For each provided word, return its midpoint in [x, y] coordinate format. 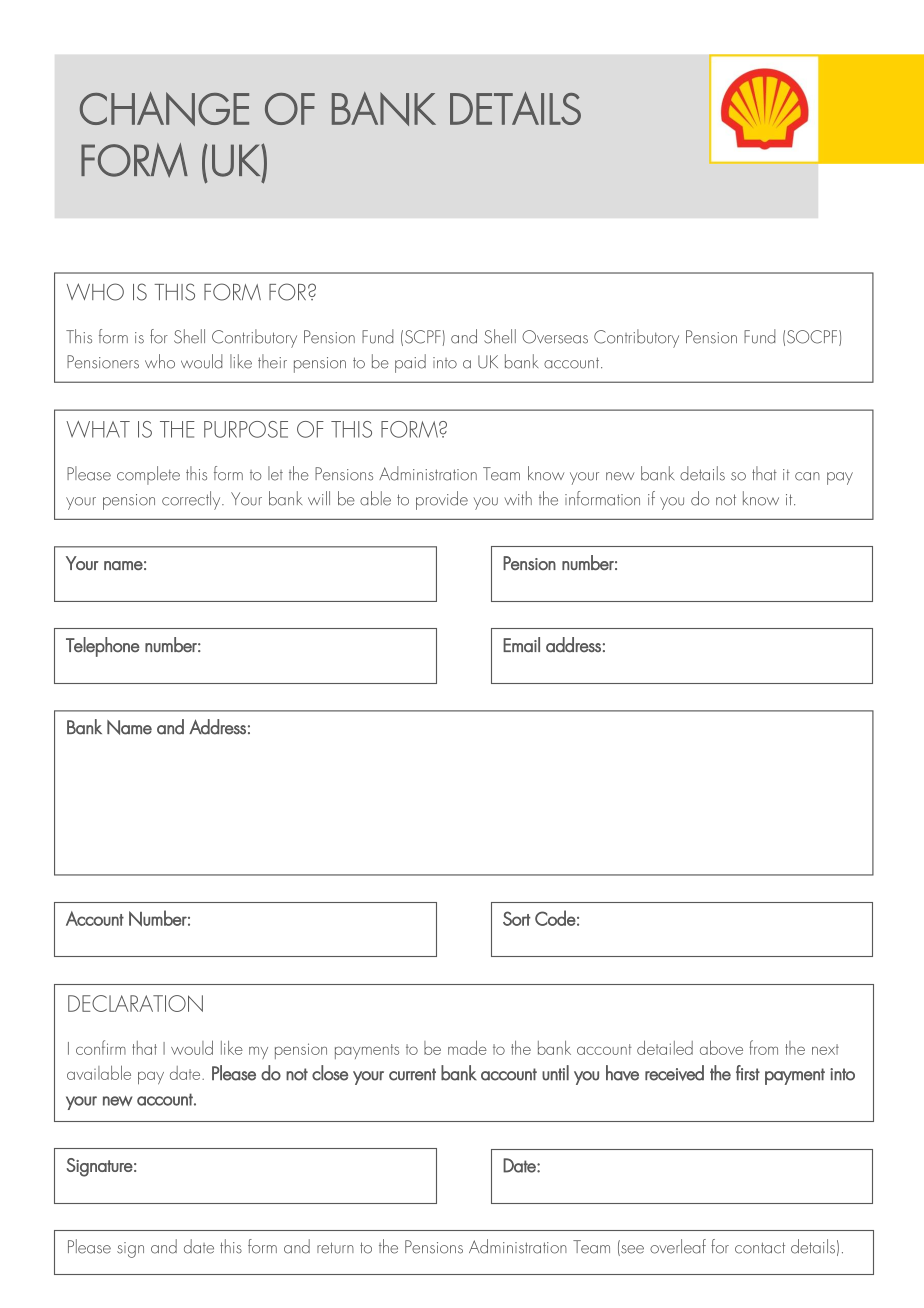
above [721, 1047]
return [335, 1248]
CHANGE [164, 109]
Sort [517, 918]
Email [521, 645]
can [807, 476]
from [763, 1047]
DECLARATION [135, 1003]
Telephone [103, 647]
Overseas [555, 337]
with [518, 498]
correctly [192, 500]
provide [442, 500]
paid [410, 363]
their [272, 361]
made [467, 1047]
